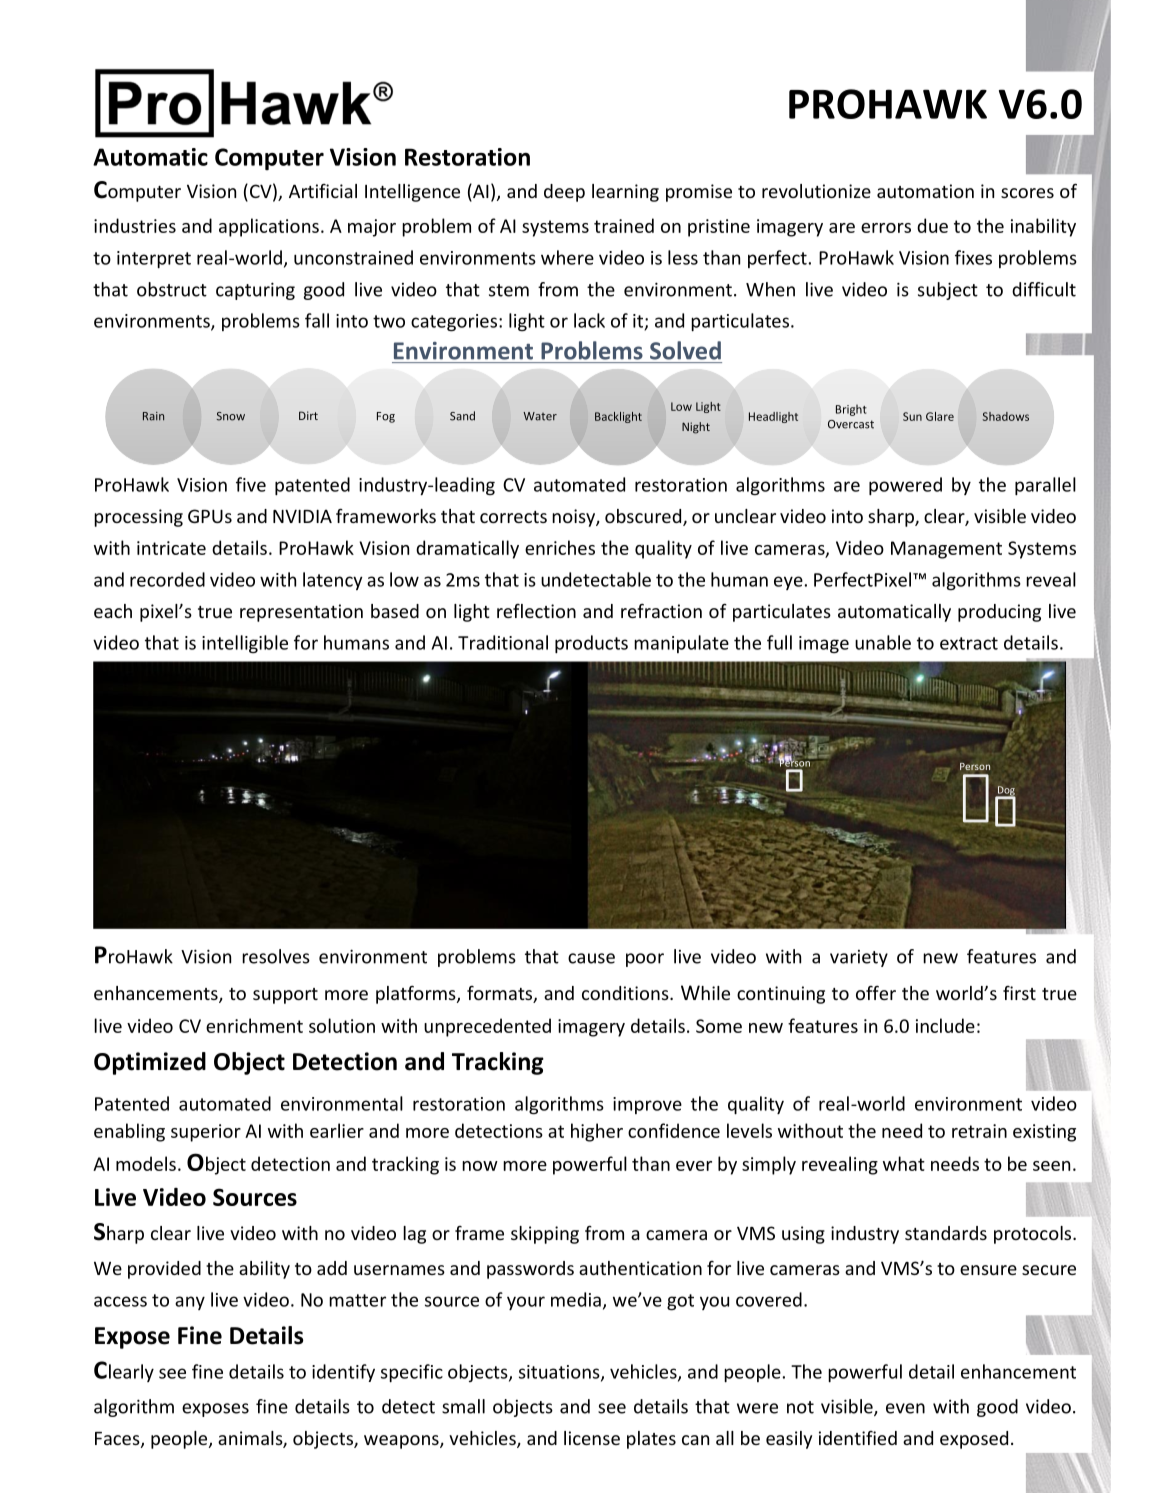  I want to click on applications, so click(269, 227).
